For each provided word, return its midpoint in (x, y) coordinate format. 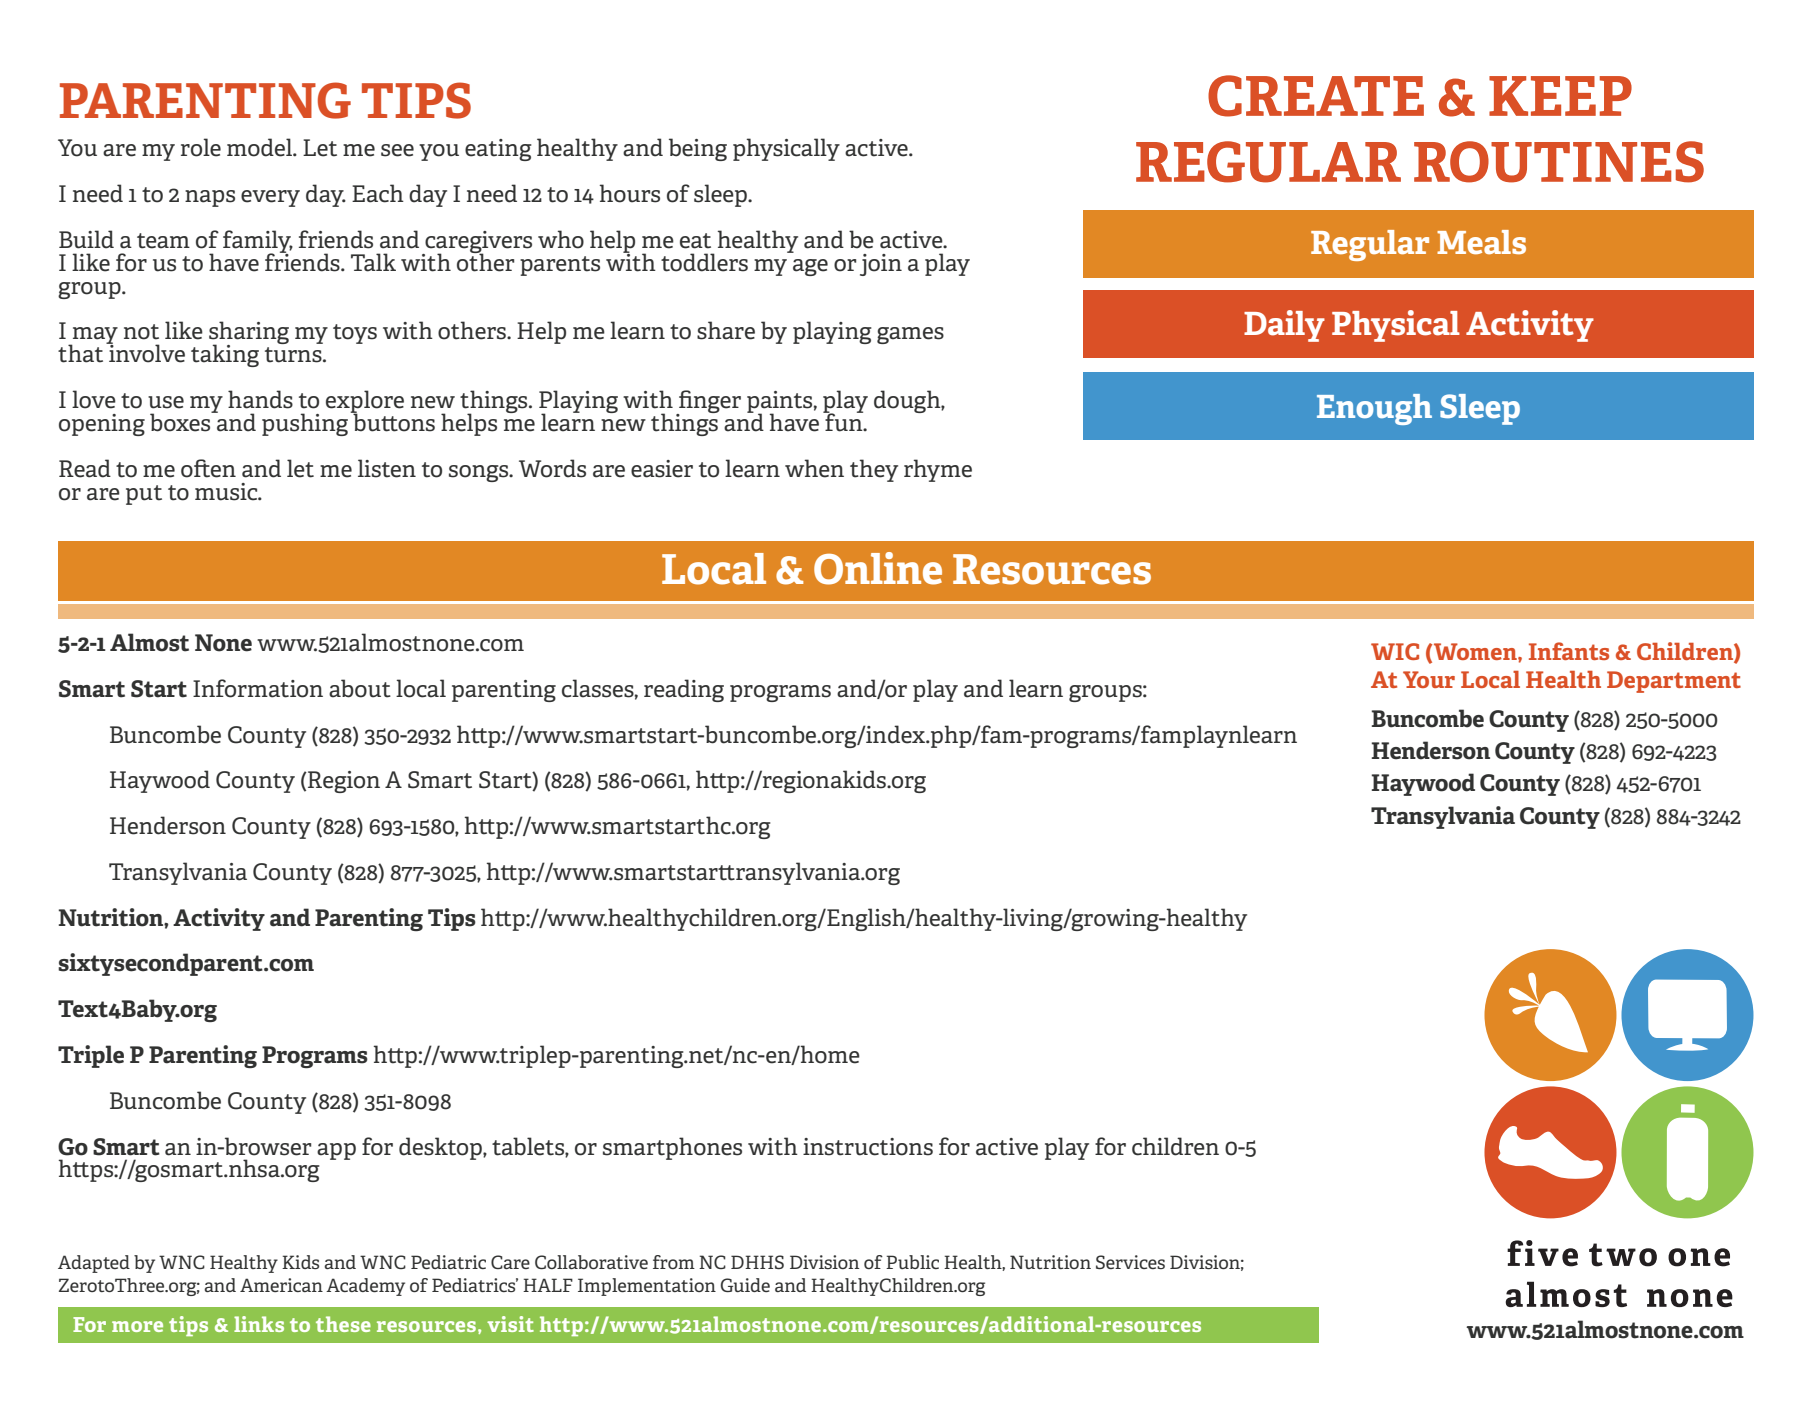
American (281, 1285)
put (144, 495)
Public (912, 1262)
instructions (868, 1147)
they (874, 470)
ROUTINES (1559, 162)
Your (1429, 679)
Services (1130, 1262)
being (698, 149)
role (201, 147)
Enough (1374, 409)
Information (258, 688)
